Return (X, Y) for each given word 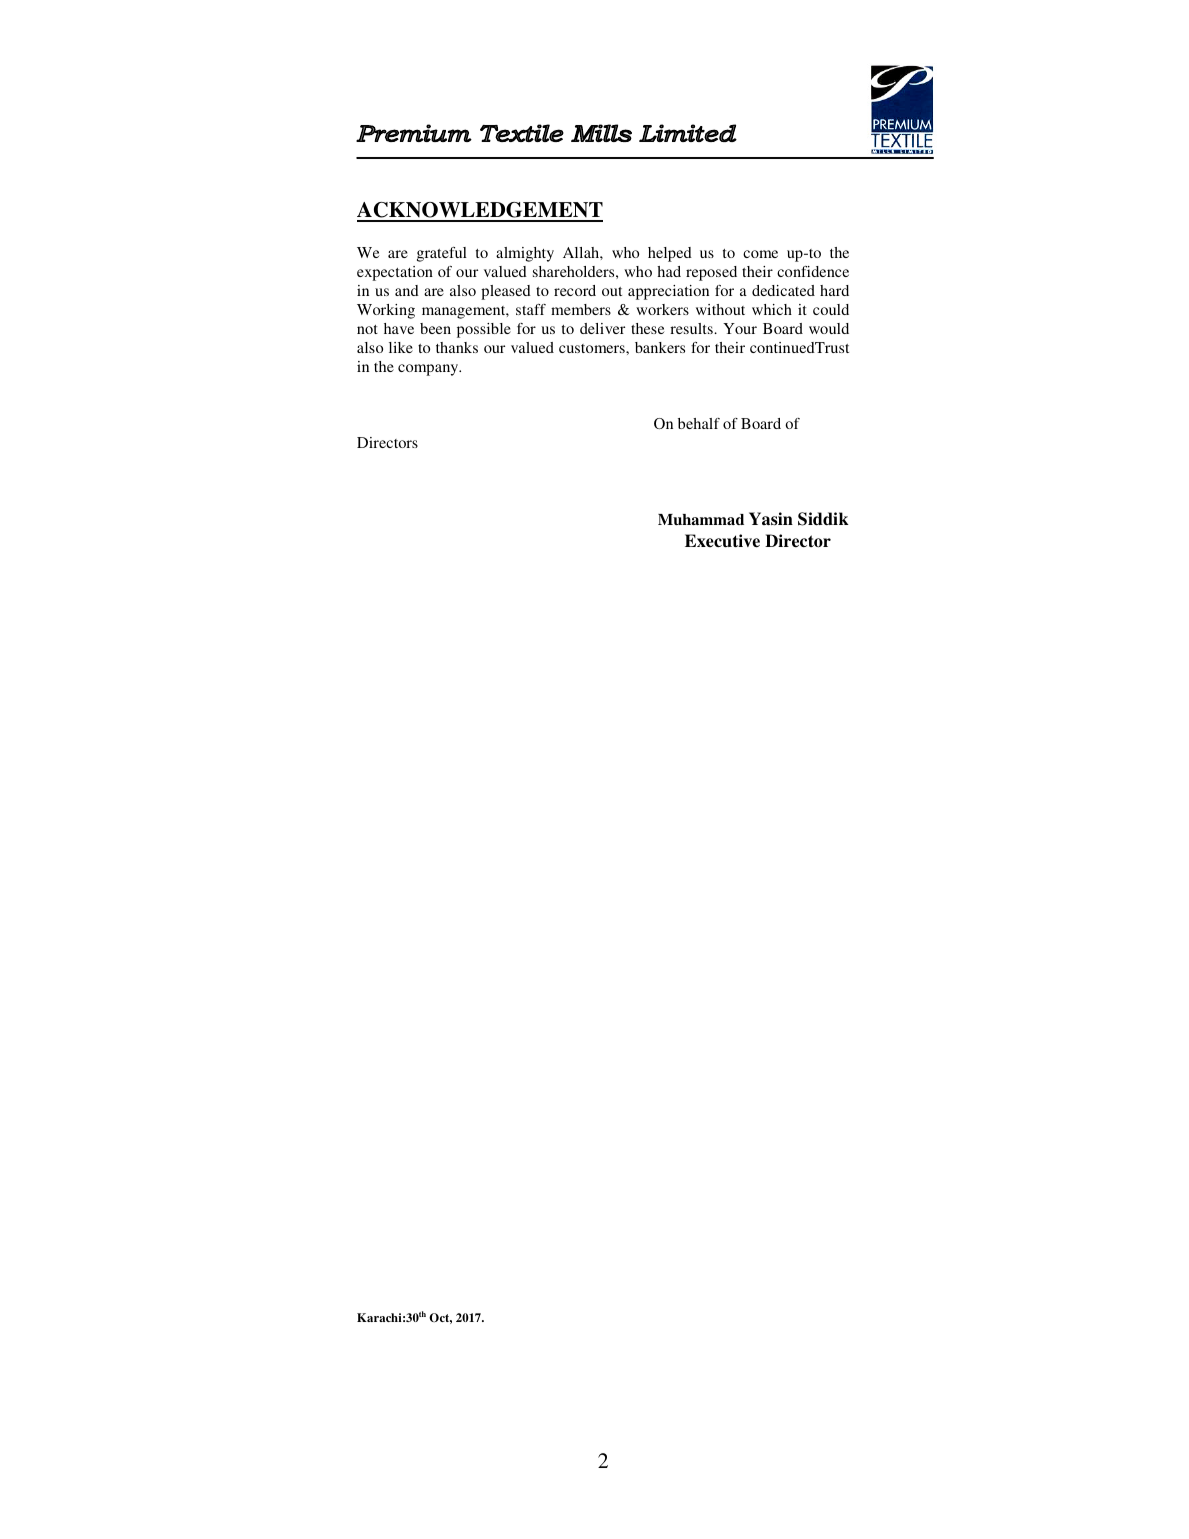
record (575, 290)
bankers (660, 347)
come (760, 254)
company (429, 370)
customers (593, 348)
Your (740, 328)
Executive (722, 541)
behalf (699, 423)
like (401, 347)
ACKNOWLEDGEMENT (480, 211)
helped (670, 254)
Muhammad (701, 519)
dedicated (783, 290)
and (407, 290)
